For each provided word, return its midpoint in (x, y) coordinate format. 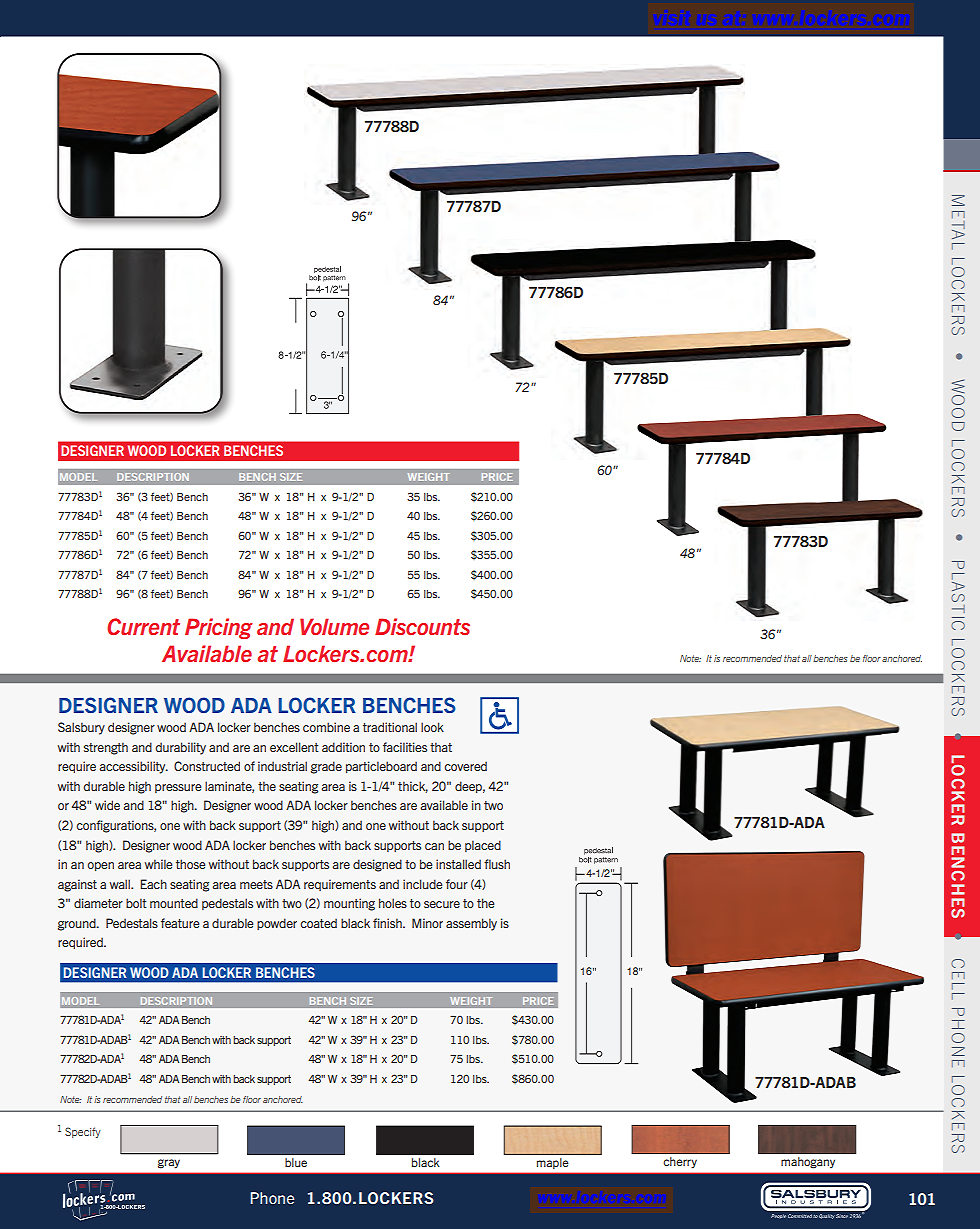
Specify (83, 1132)
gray (169, 1164)
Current (143, 626)
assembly (471, 924)
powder (277, 924)
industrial (282, 766)
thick (413, 787)
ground (78, 924)
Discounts (422, 626)
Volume (334, 626)
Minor (427, 923)
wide (107, 805)
